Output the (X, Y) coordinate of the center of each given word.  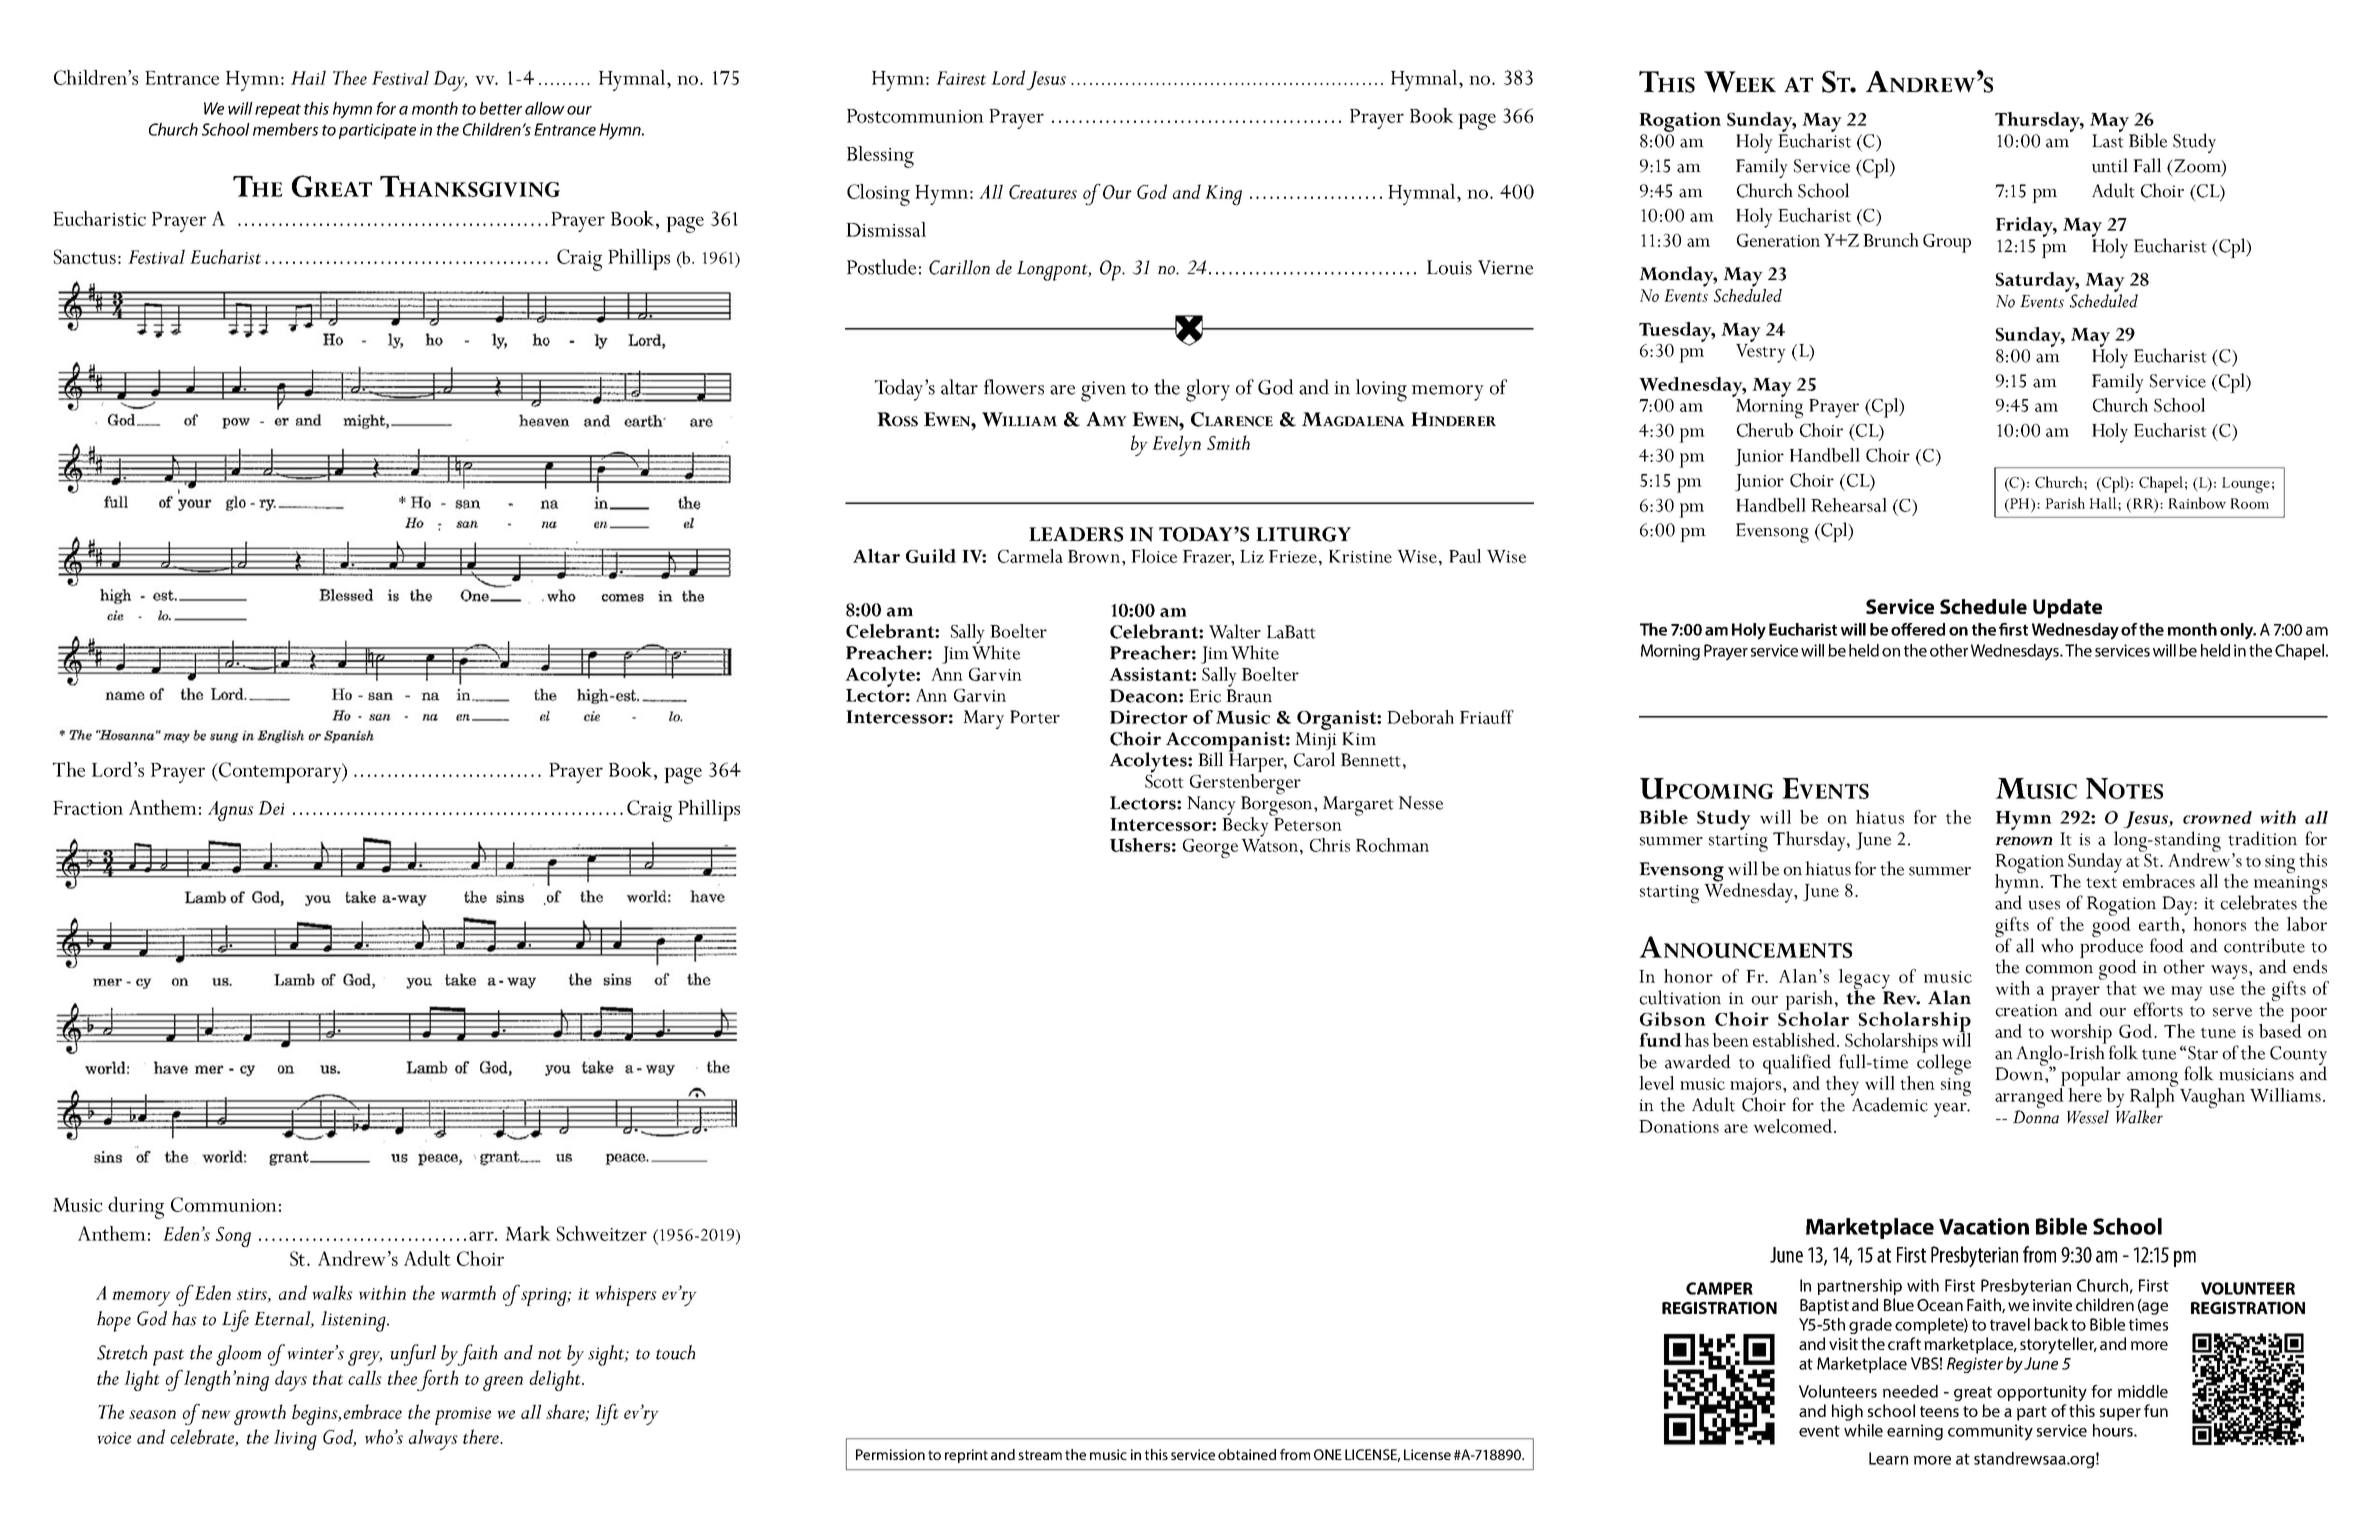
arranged (2029, 1099)
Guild (931, 556)
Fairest (961, 78)
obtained (1247, 1454)
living (295, 1439)
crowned (2217, 817)
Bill (1210, 759)
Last (2108, 141)
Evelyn (1176, 445)
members (285, 129)
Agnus (230, 811)
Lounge (2246, 485)
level (1656, 1083)
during (136, 1208)
